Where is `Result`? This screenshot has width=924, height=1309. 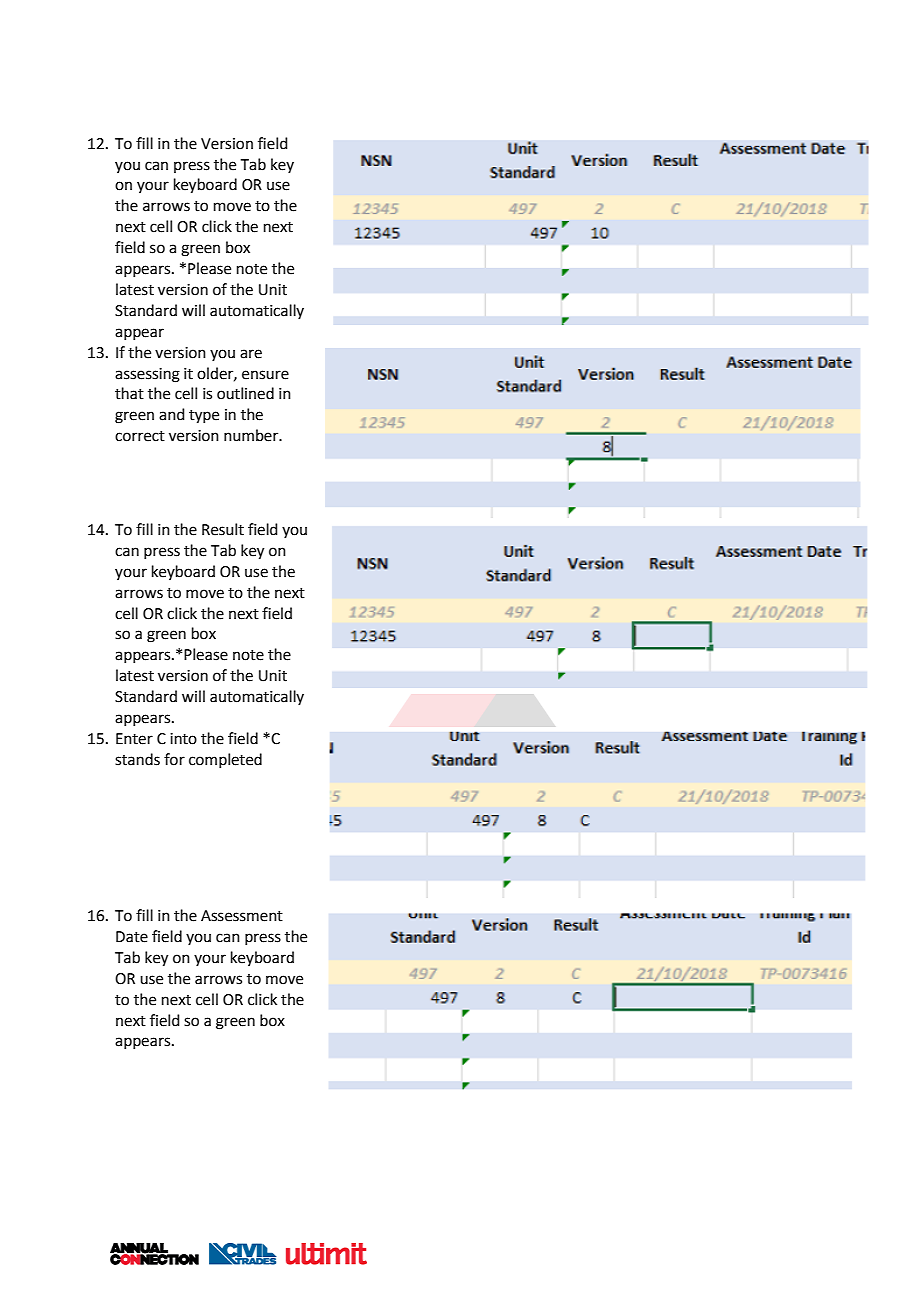 Result is located at coordinates (223, 529).
